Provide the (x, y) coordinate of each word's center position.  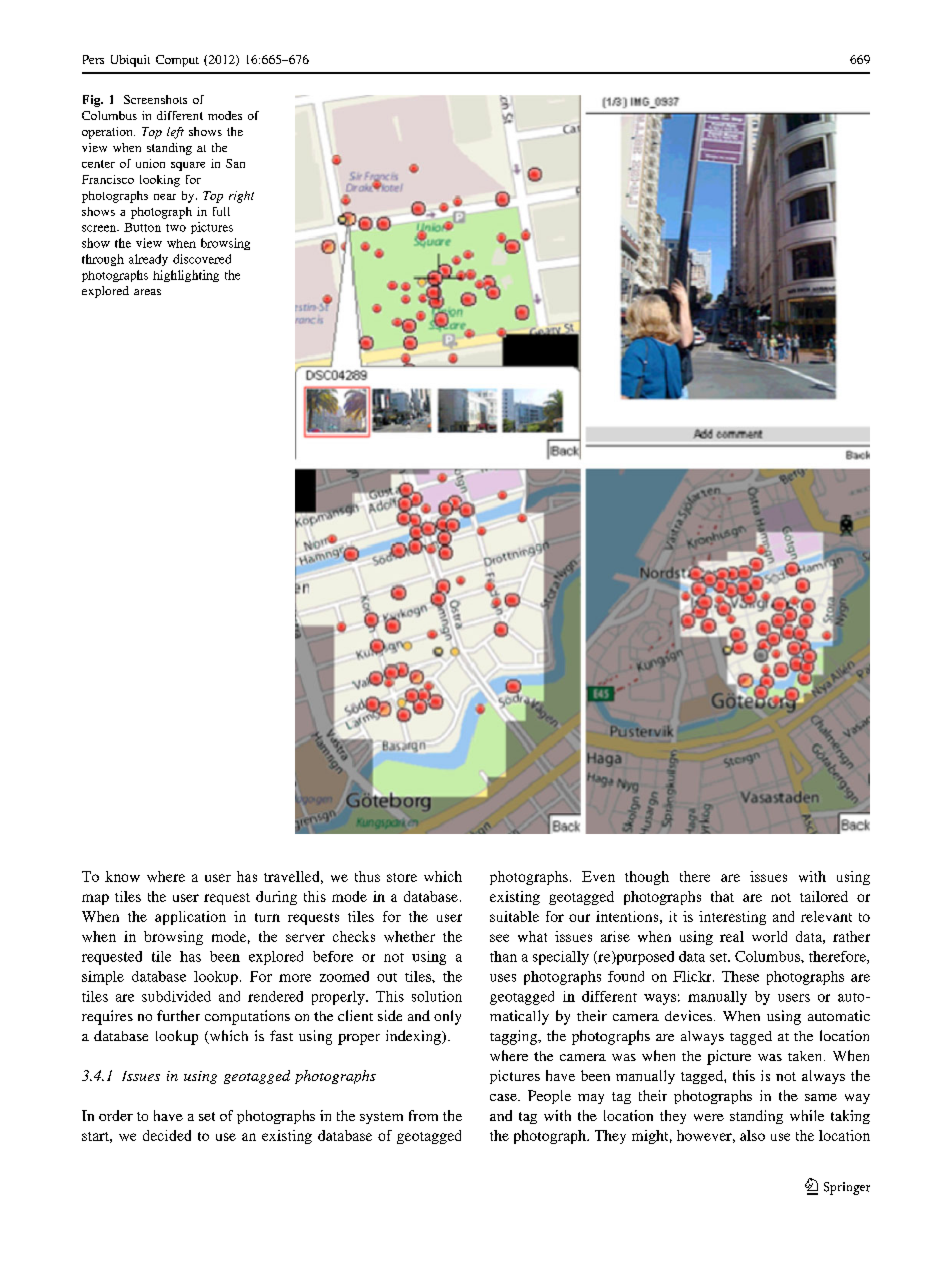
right (241, 197)
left (175, 133)
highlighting (186, 276)
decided (167, 1135)
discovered (202, 259)
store (402, 877)
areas (147, 292)
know (122, 876)
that (722, 896)
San (235, 163)
